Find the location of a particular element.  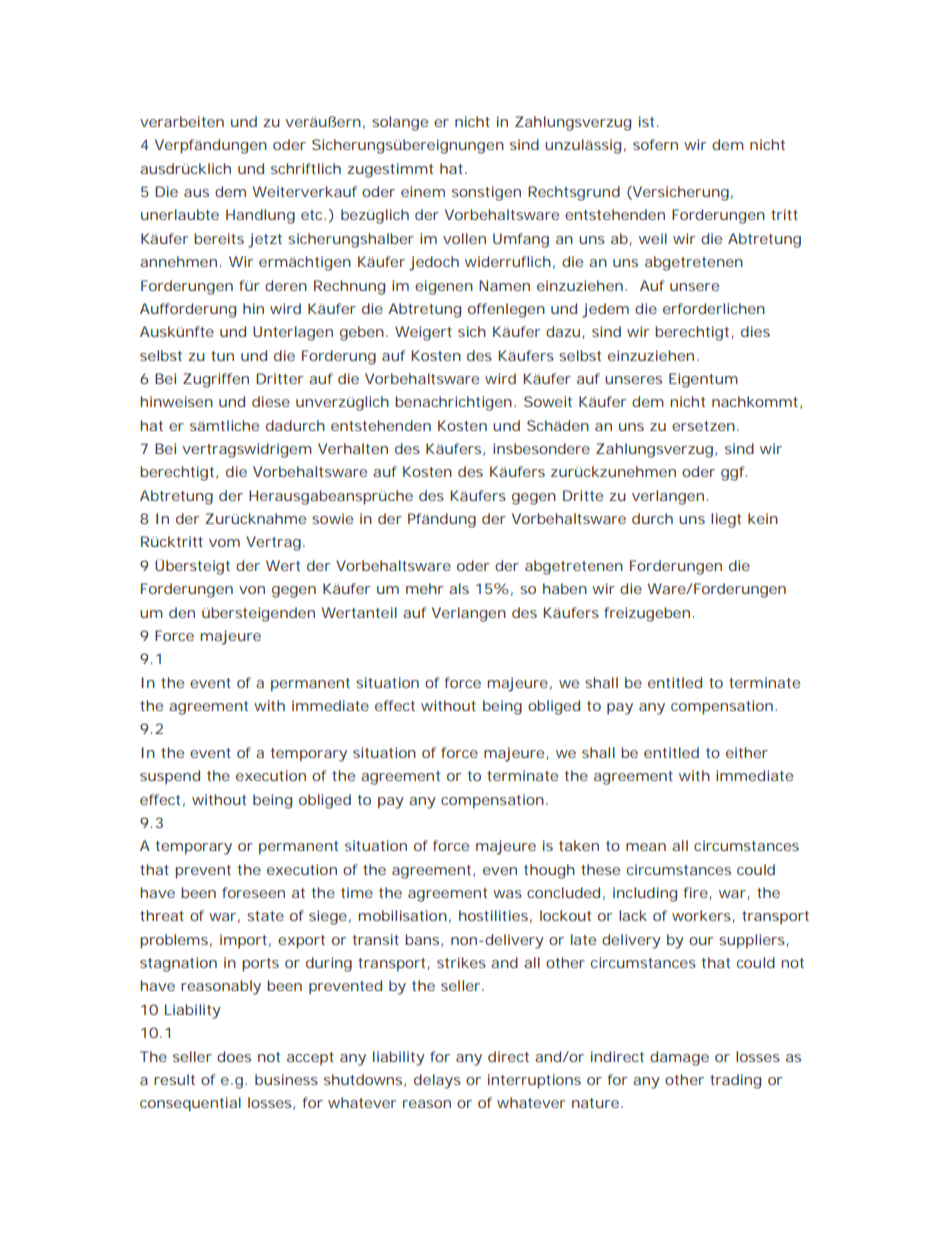

ist is located at coordinates (647, 121).
